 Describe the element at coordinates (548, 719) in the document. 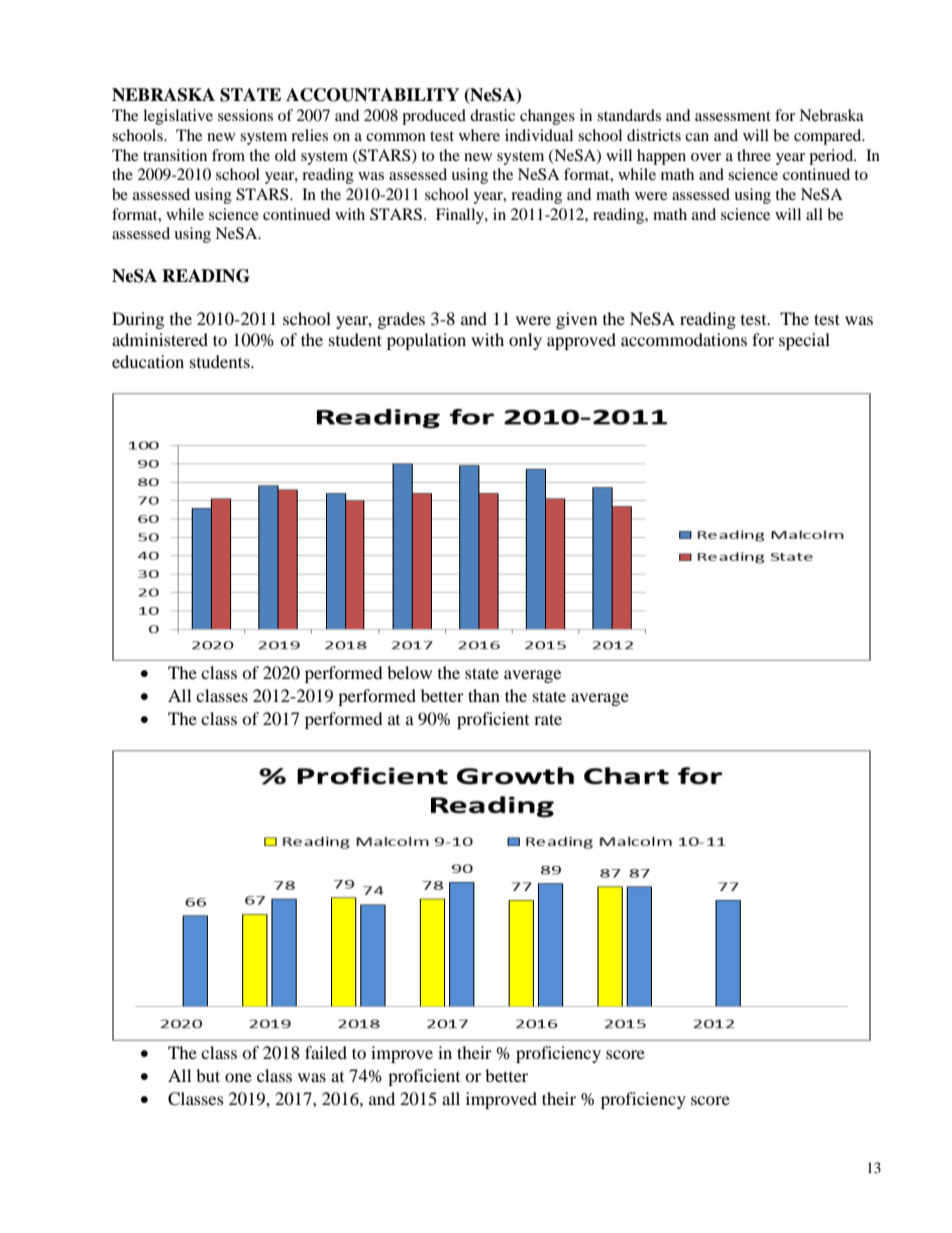

I see `rate` at that location.
